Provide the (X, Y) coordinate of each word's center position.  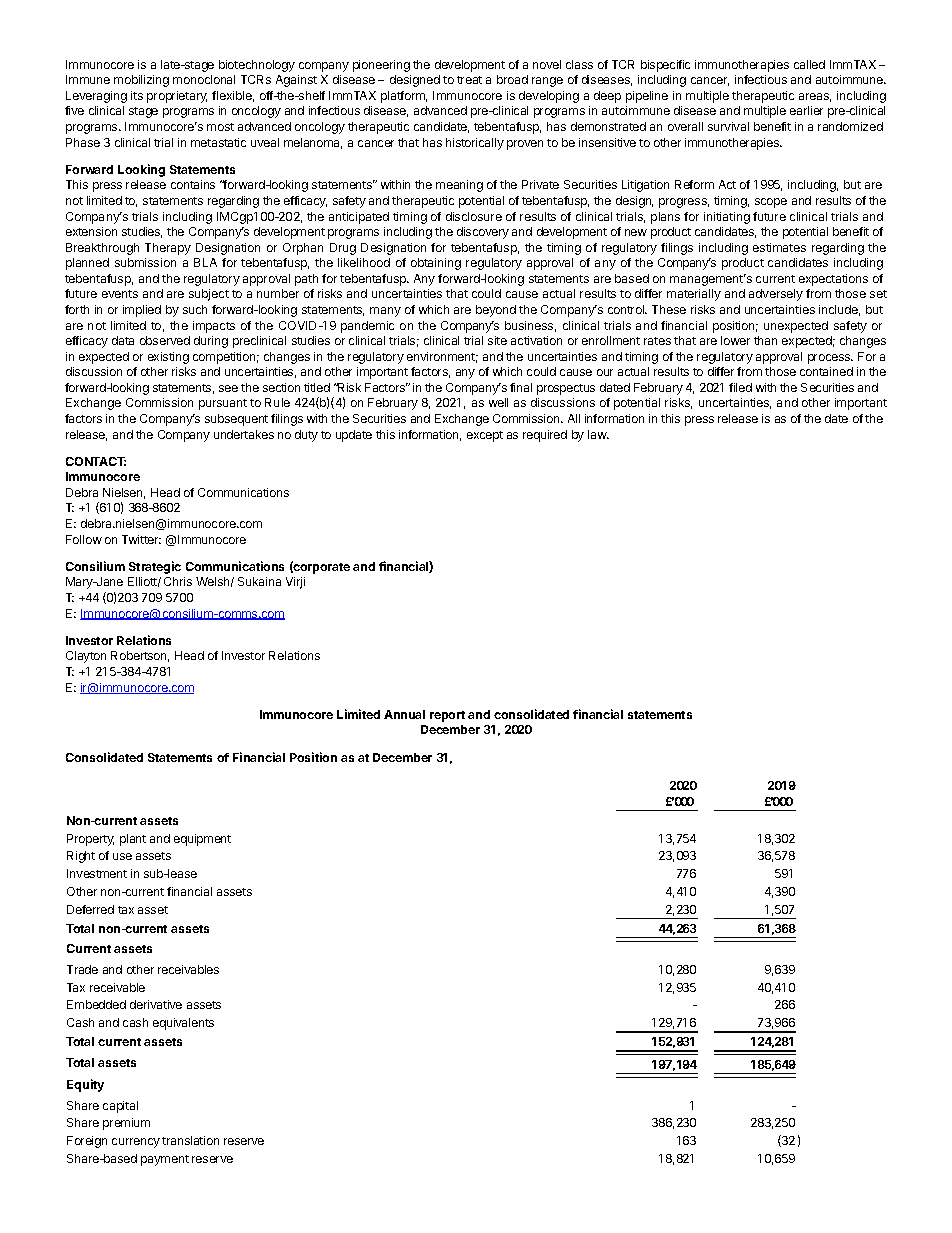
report (447, 716)
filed (740, 387)
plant (133, 840)
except (485, 436)
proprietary (177, 97)
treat (469, 80)
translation (190, 1140)
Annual (404, 714)
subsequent (236, 420)
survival (728, 126)
